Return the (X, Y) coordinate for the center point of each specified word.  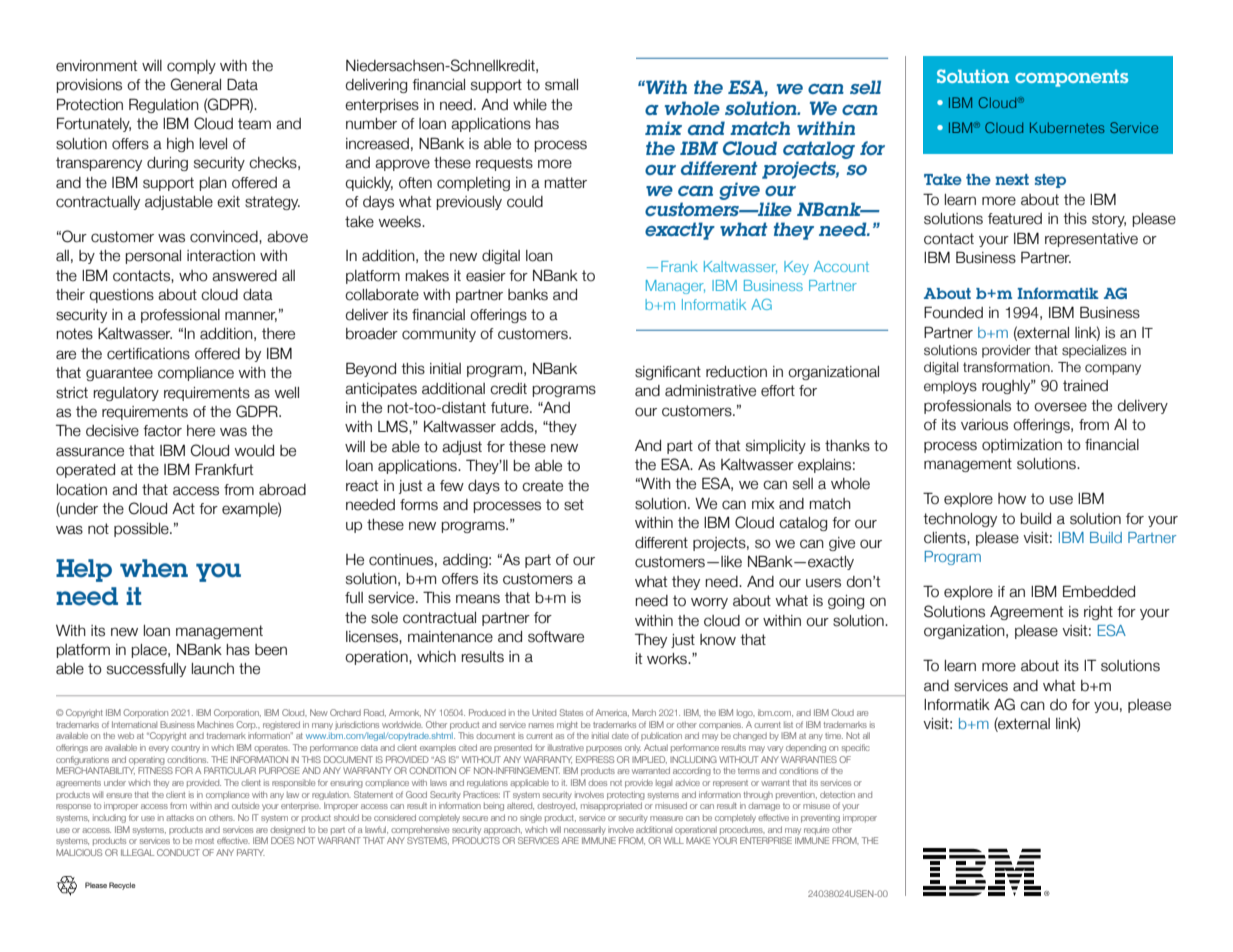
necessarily (585, 830)
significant (668, 373)
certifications (148, 354)
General (196, 84)
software (556, 637)
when (154, 568)
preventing (820, 818)
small (561, 85)
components (1071, 78)
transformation (1007, 367)
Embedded (1099, 591)
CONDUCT (178, 852)
